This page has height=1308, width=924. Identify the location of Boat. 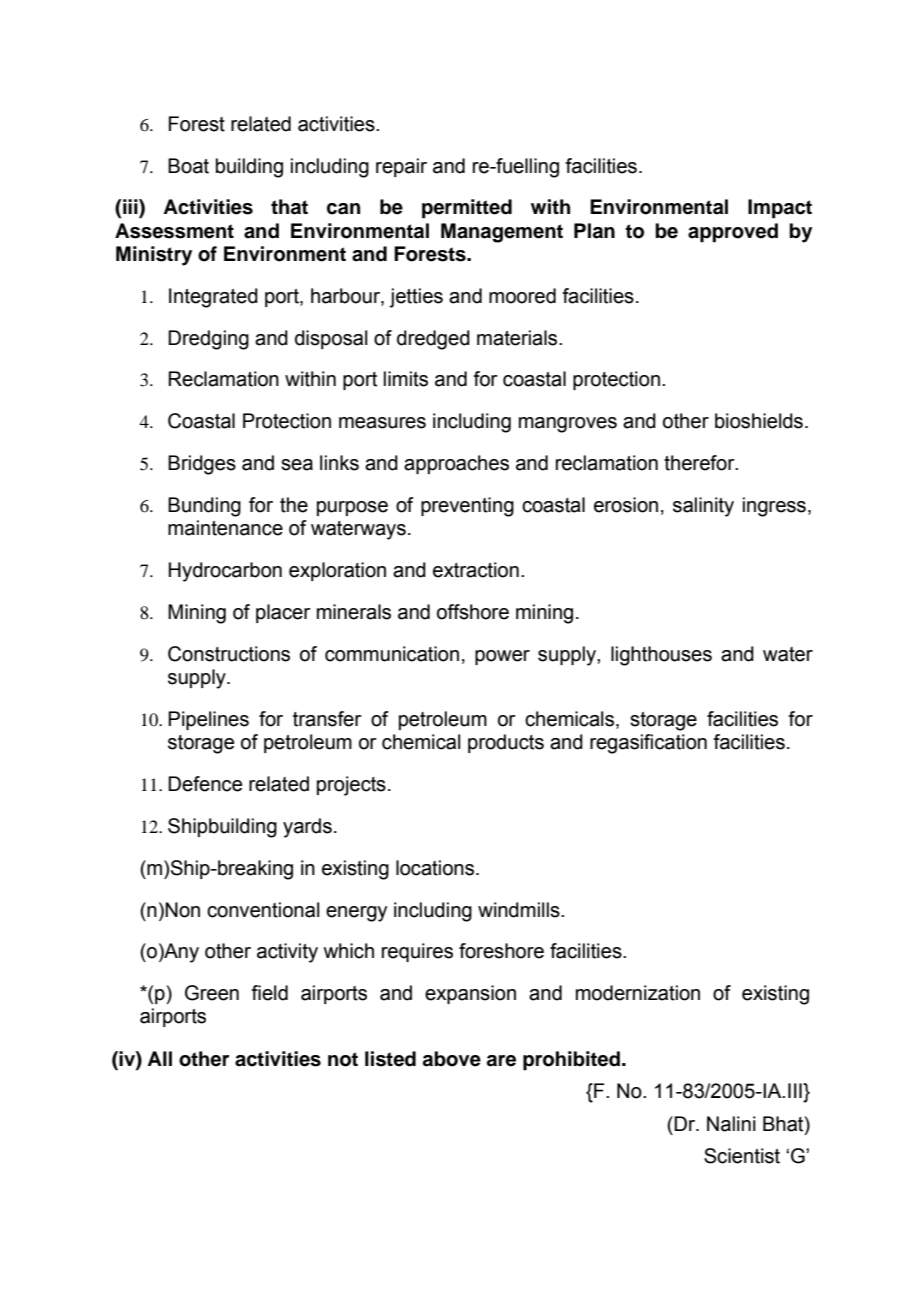
(188, 166).
